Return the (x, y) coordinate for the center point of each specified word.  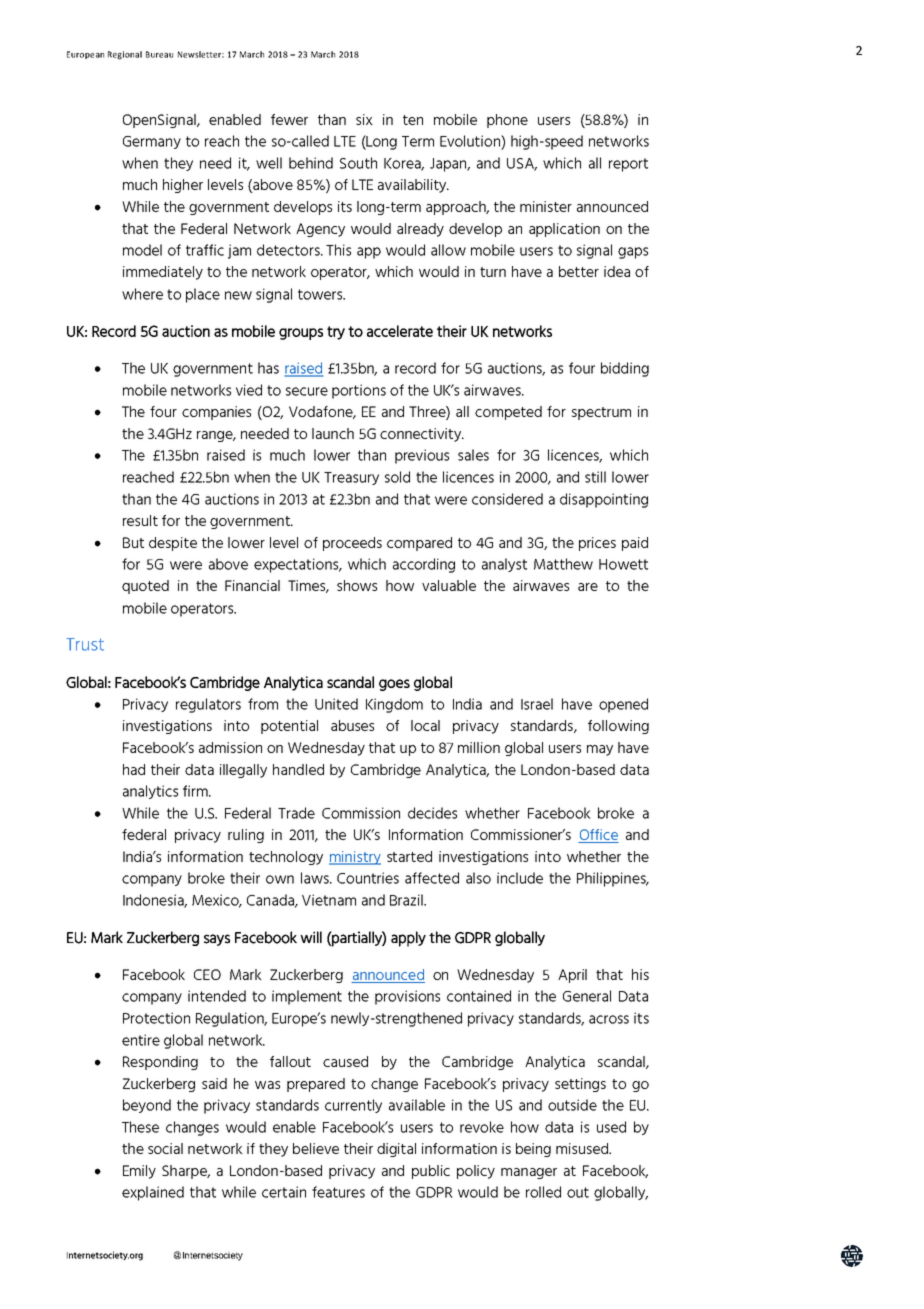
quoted (145, 587)
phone (507, 121)
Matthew (563, 564)
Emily (139, 1172)
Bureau (159, 54)
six (364, 119)
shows (357, 585)
